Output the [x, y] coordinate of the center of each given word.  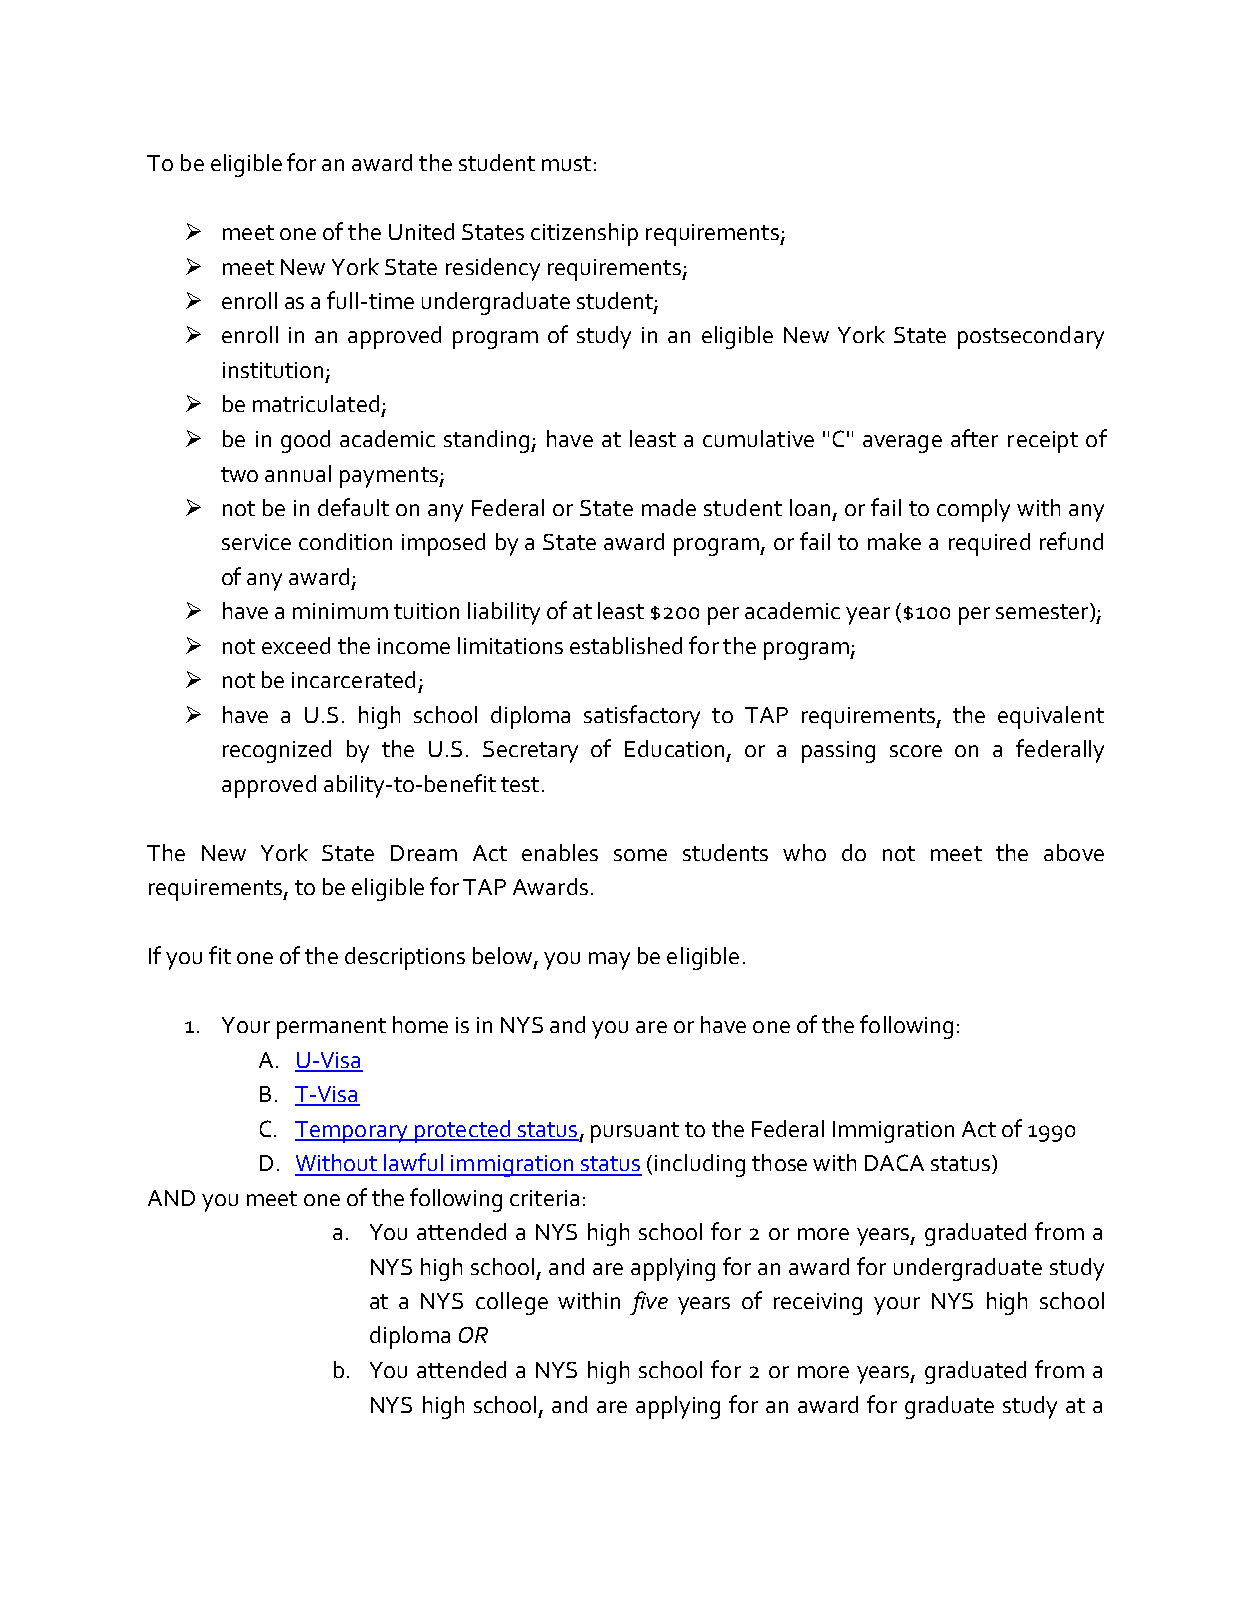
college [512, 1303]
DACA [894, 1162]
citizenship [584, 234]
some [640, 855]
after [974, 438]
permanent [331, 1028]
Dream [424, 853]
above [1074, 852]
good [305, 441]
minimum [340, 611]
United [421, 231]
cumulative [758, 438]
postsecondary [1031, 337]
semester [1043, 612]
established [626, 645]
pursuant [635, 1132]
